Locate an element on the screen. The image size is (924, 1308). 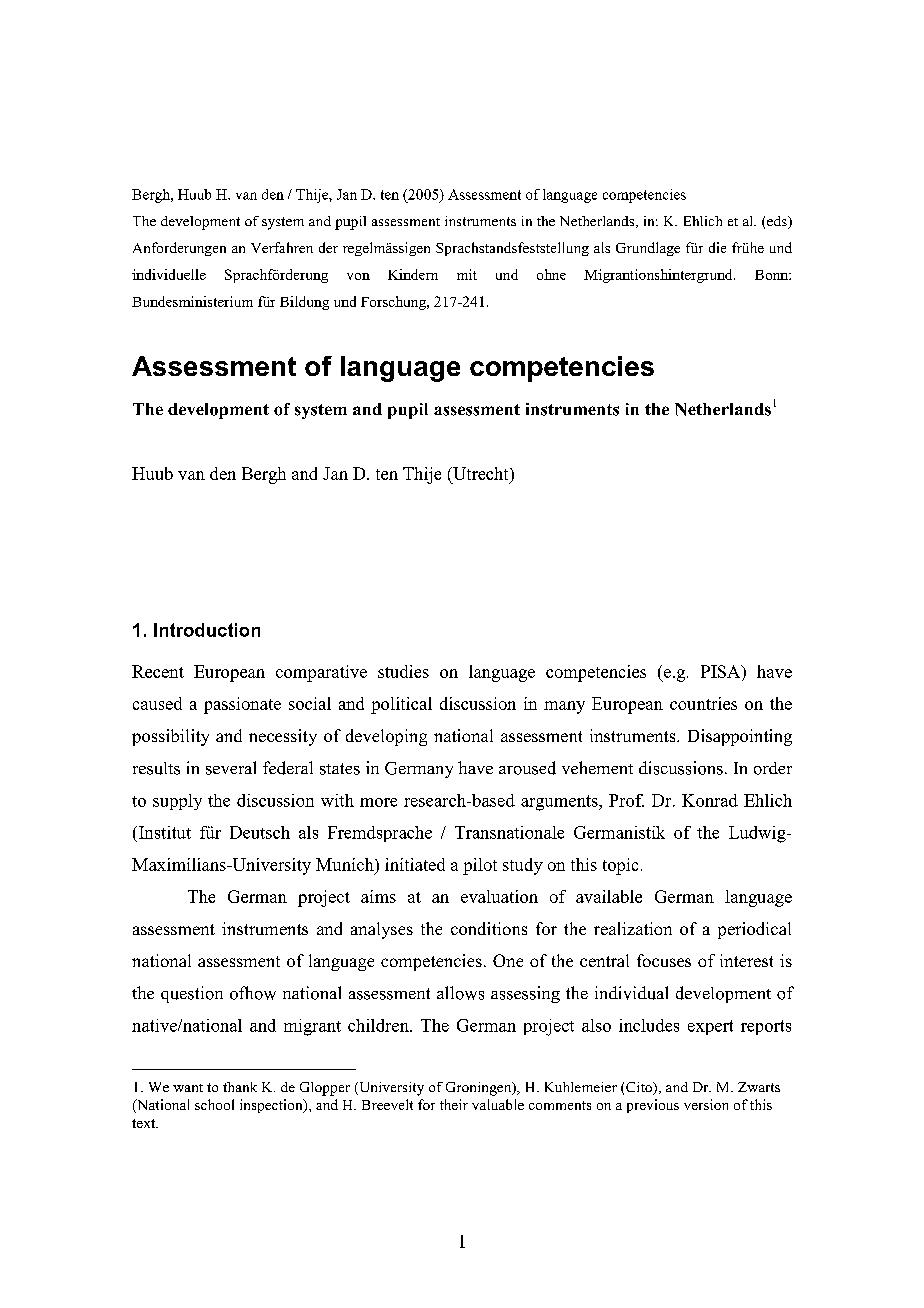
Verfahren is located at coordinates (282, 247).
